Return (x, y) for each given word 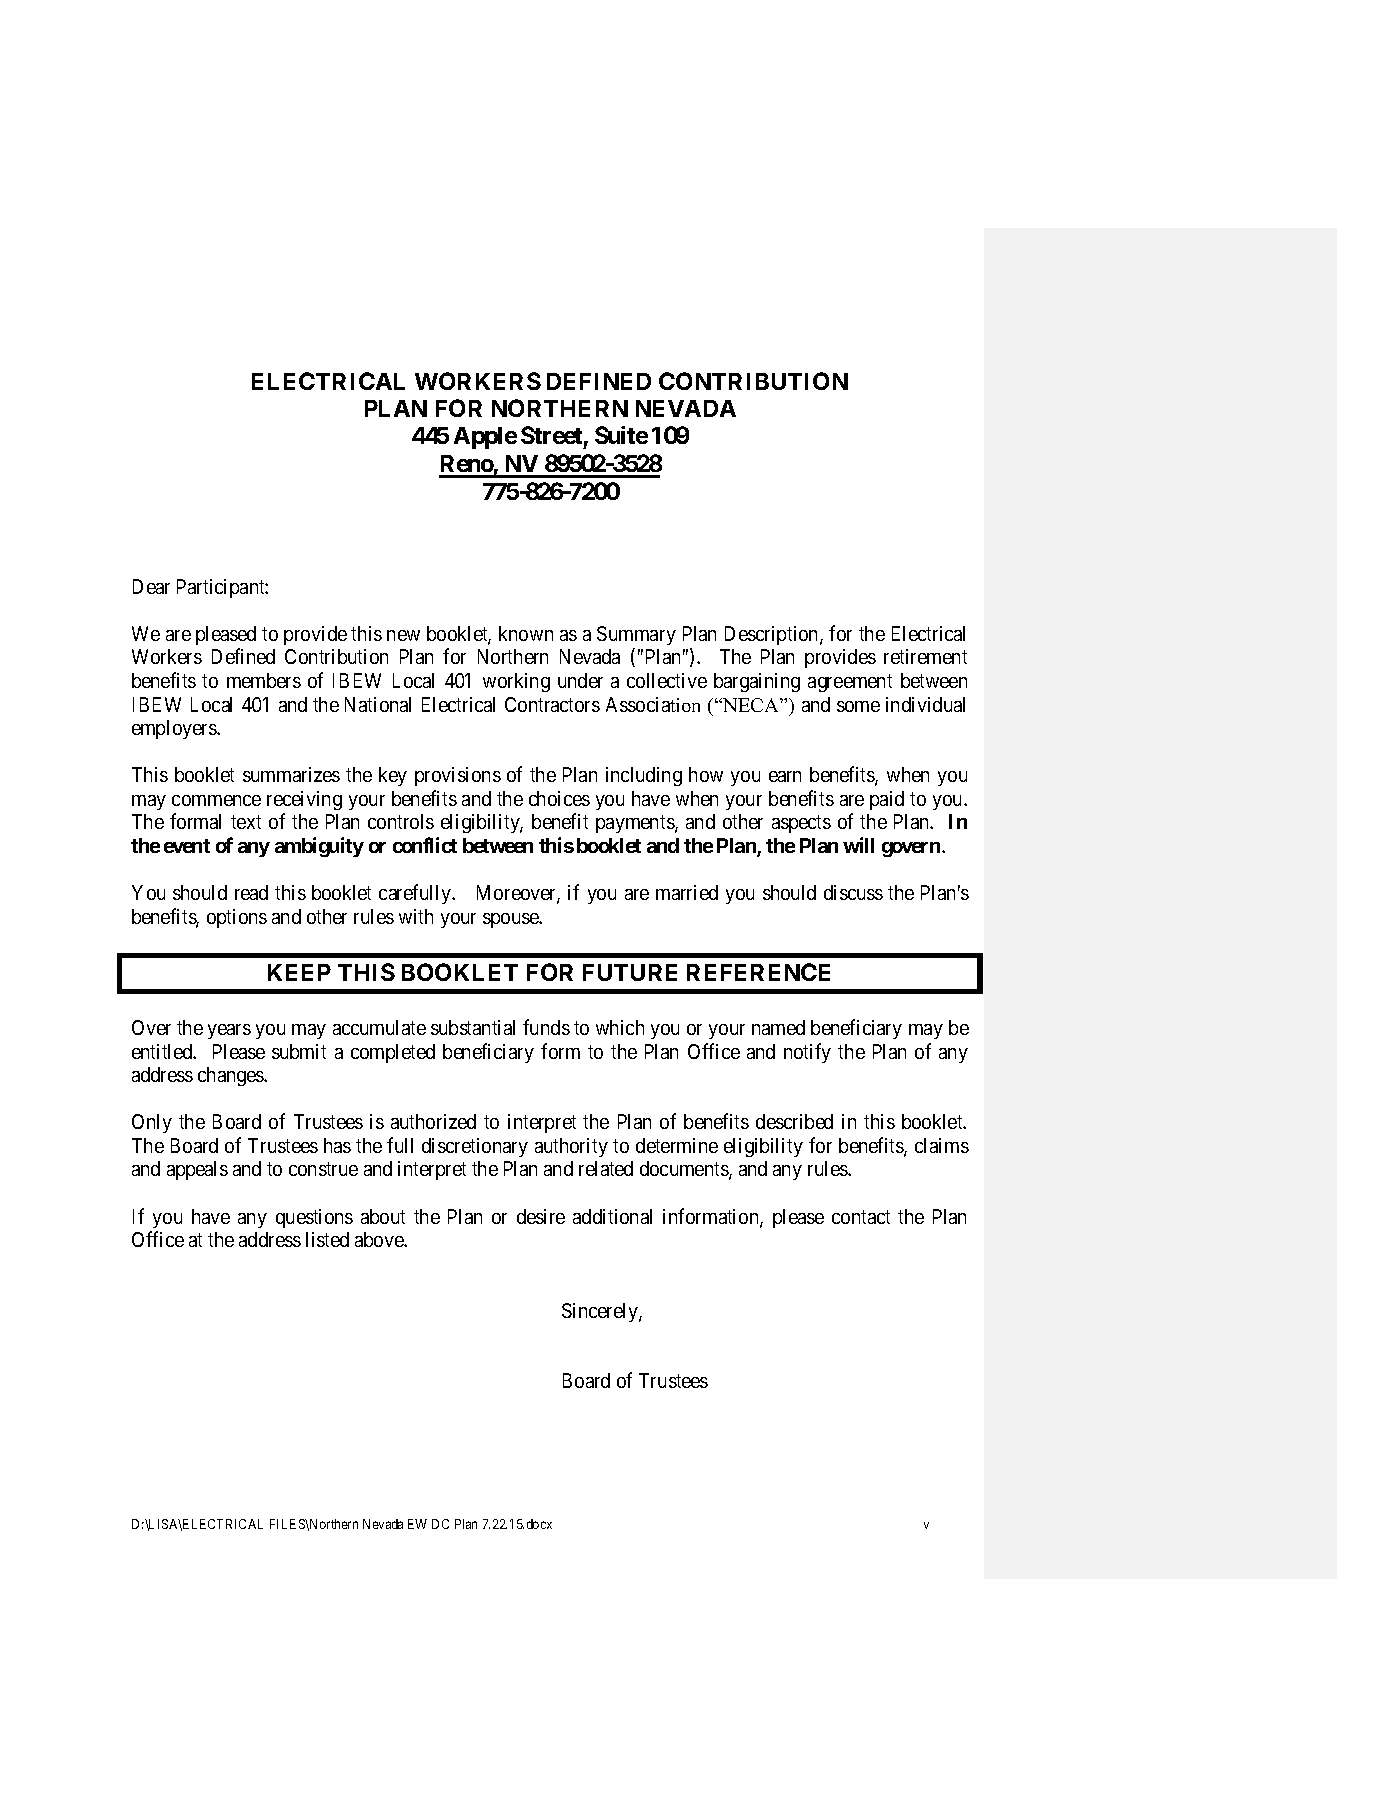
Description (773, 635)
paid (887, 800)
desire (541, 1216)
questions (314, 1218)
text (246, 822)
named (778, 1027)
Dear (151, 586)
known (526, 633)
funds (546, 1027)
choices (559, 798)
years (229, 1031)
